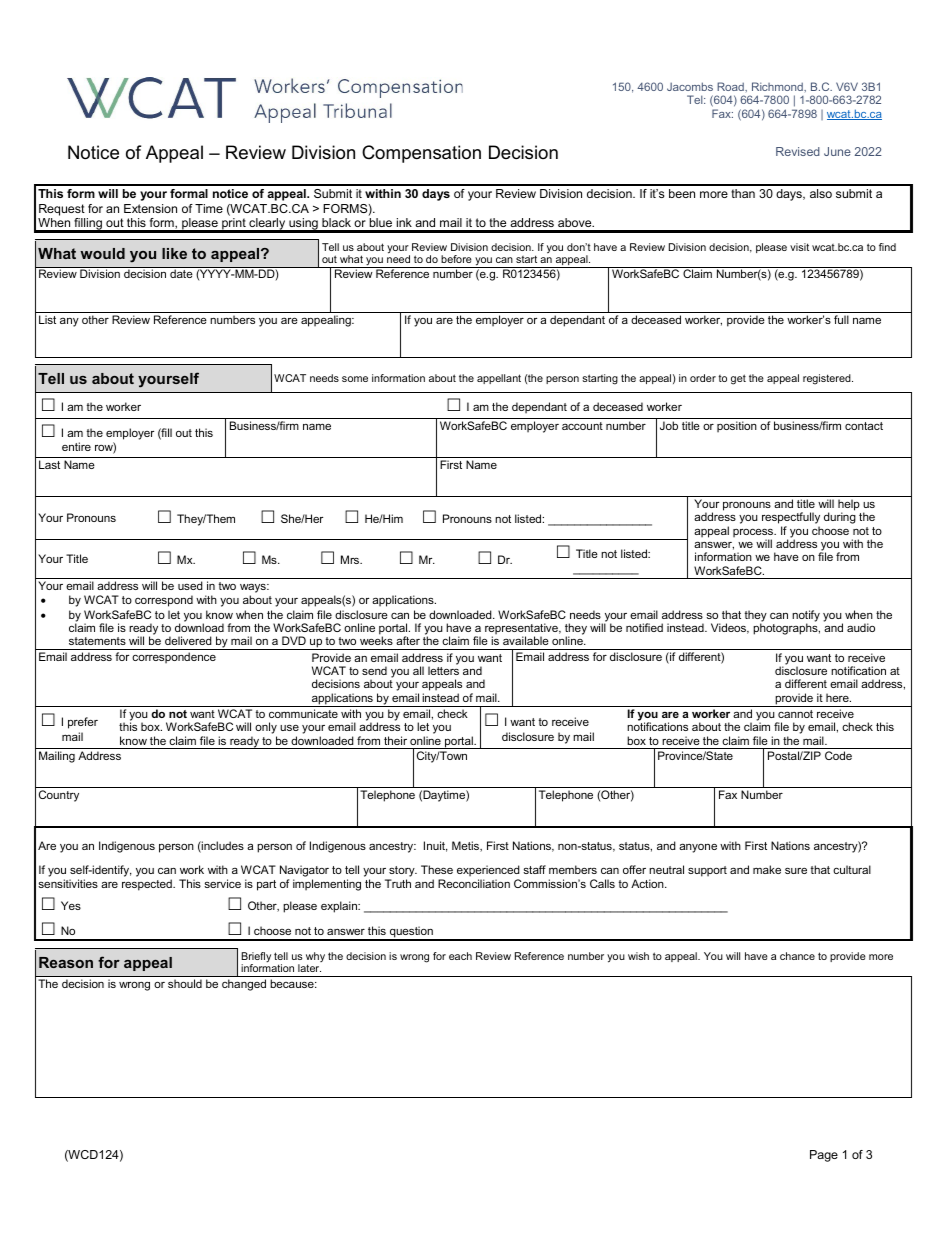 The height and width of the screenshot is (1233, 952). Describe the element at coordinates (778, 86) in the screenshot. I see `Richmond` at that location.
